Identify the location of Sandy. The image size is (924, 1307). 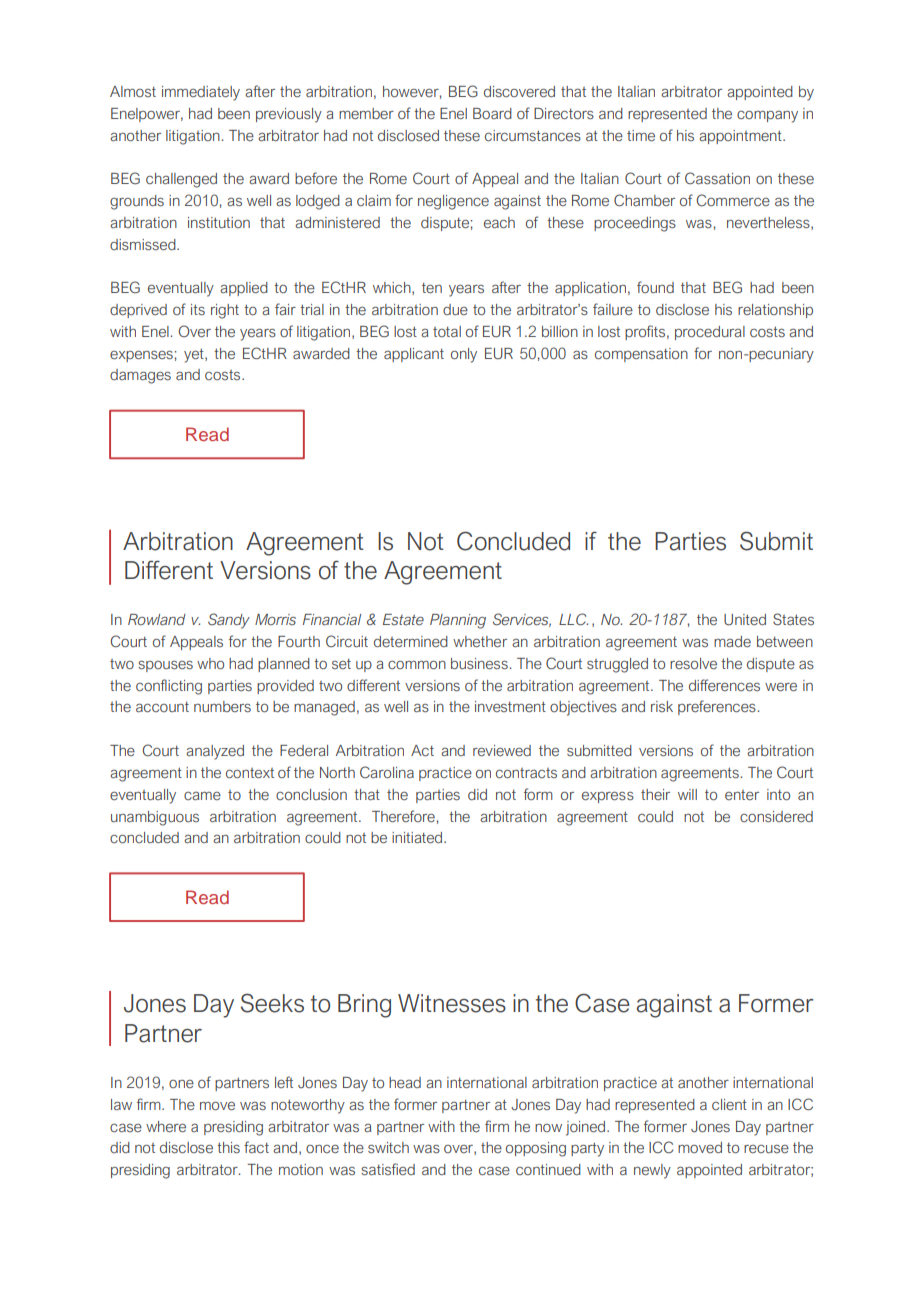
(229, 621).
